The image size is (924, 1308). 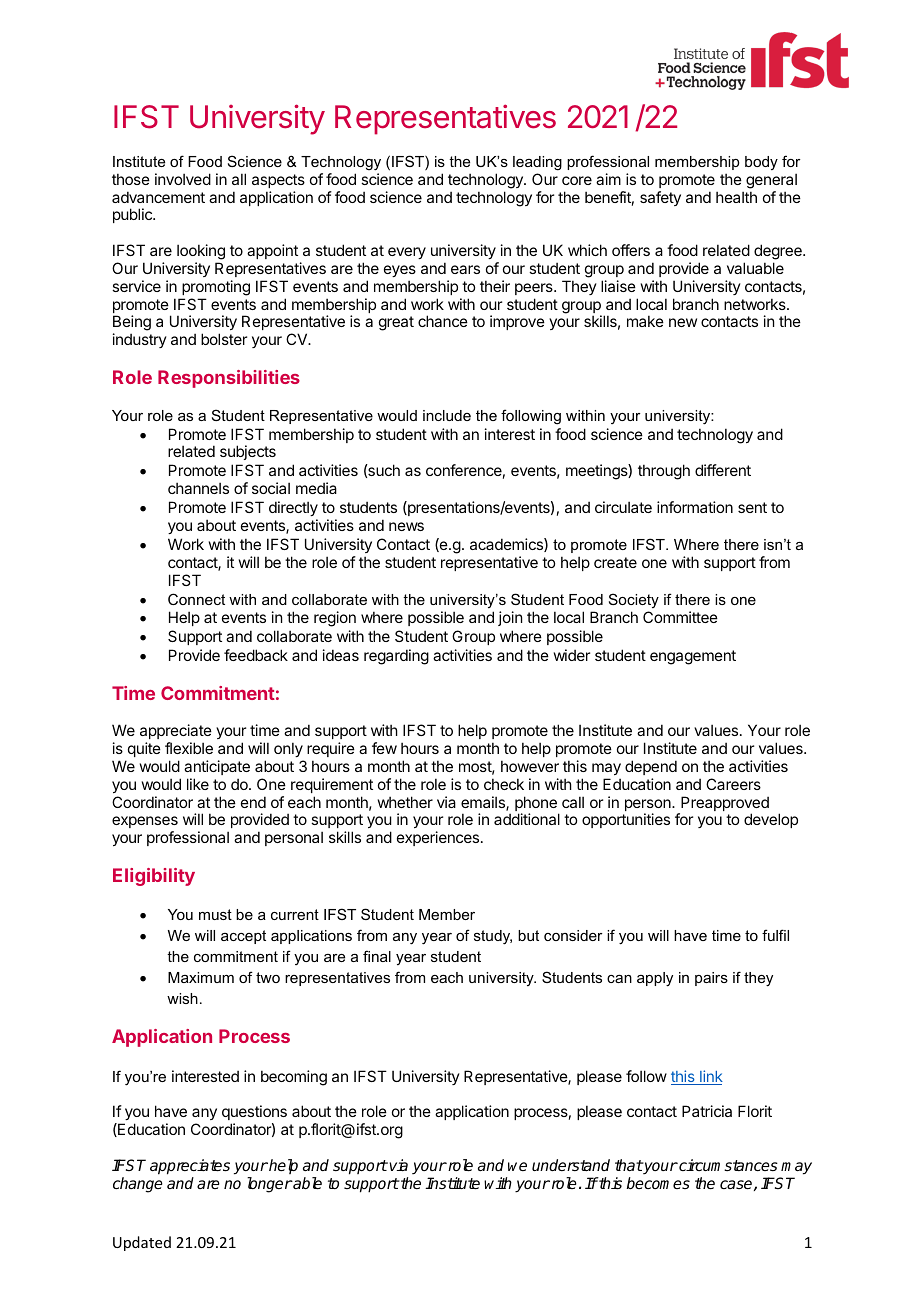 I want to click on regarding, so click(x=396, y=657).
